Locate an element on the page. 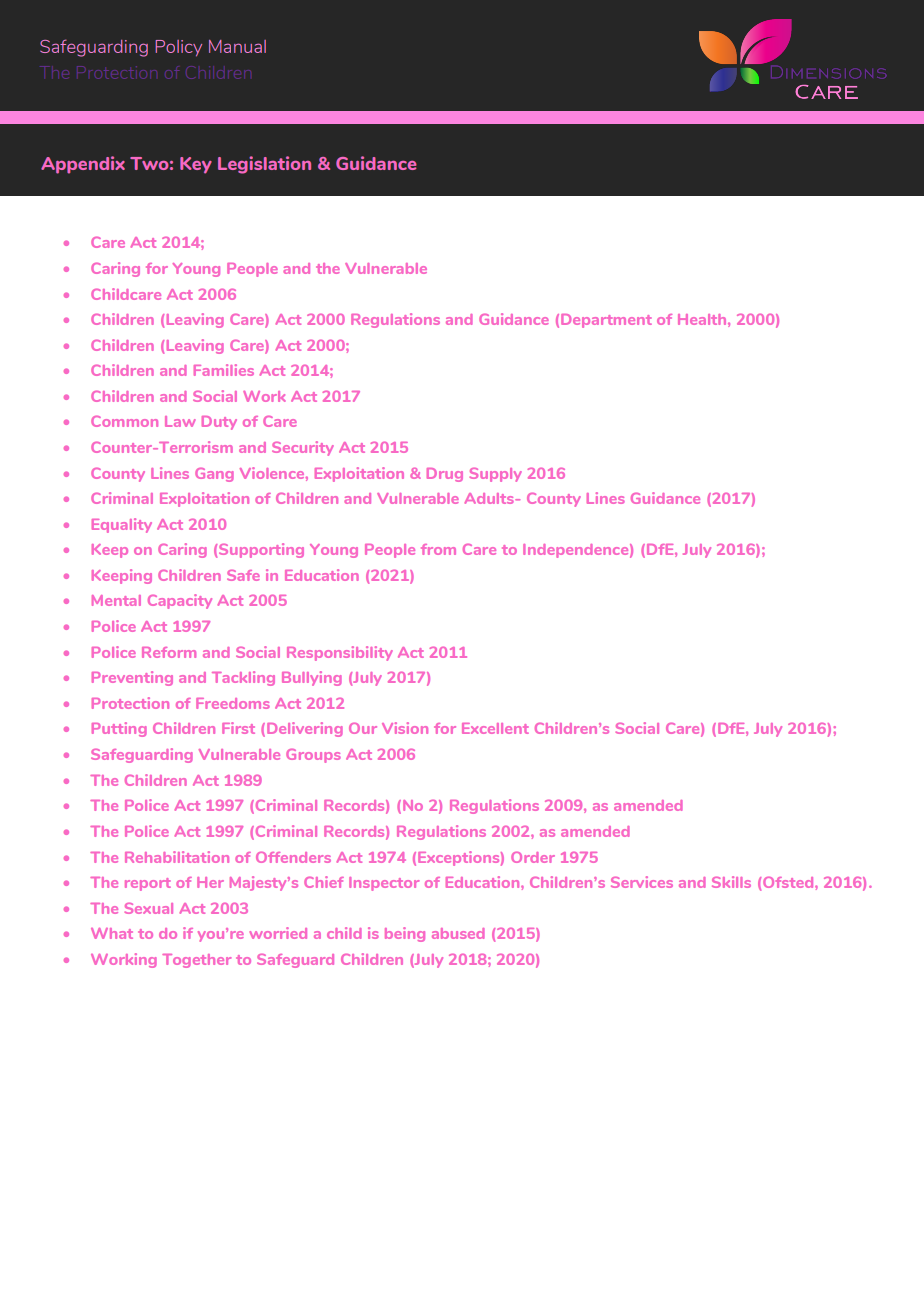 The image size is (924, 1308). Policy is located at coordinates (178, 48).
